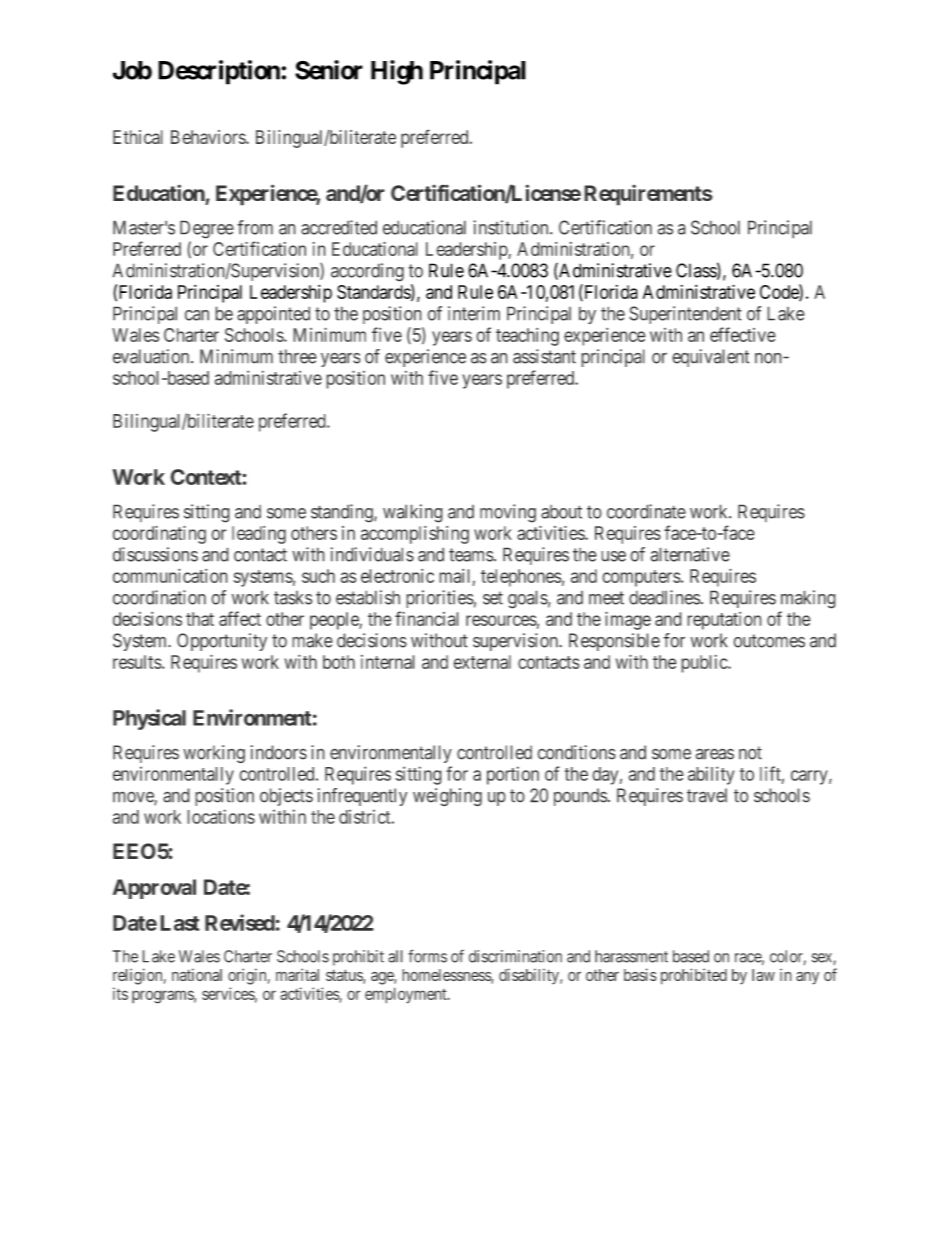 This image has height=1233, width=952. Describe the element at coordinates (197, 974) in the image. I see `national` at that location.
